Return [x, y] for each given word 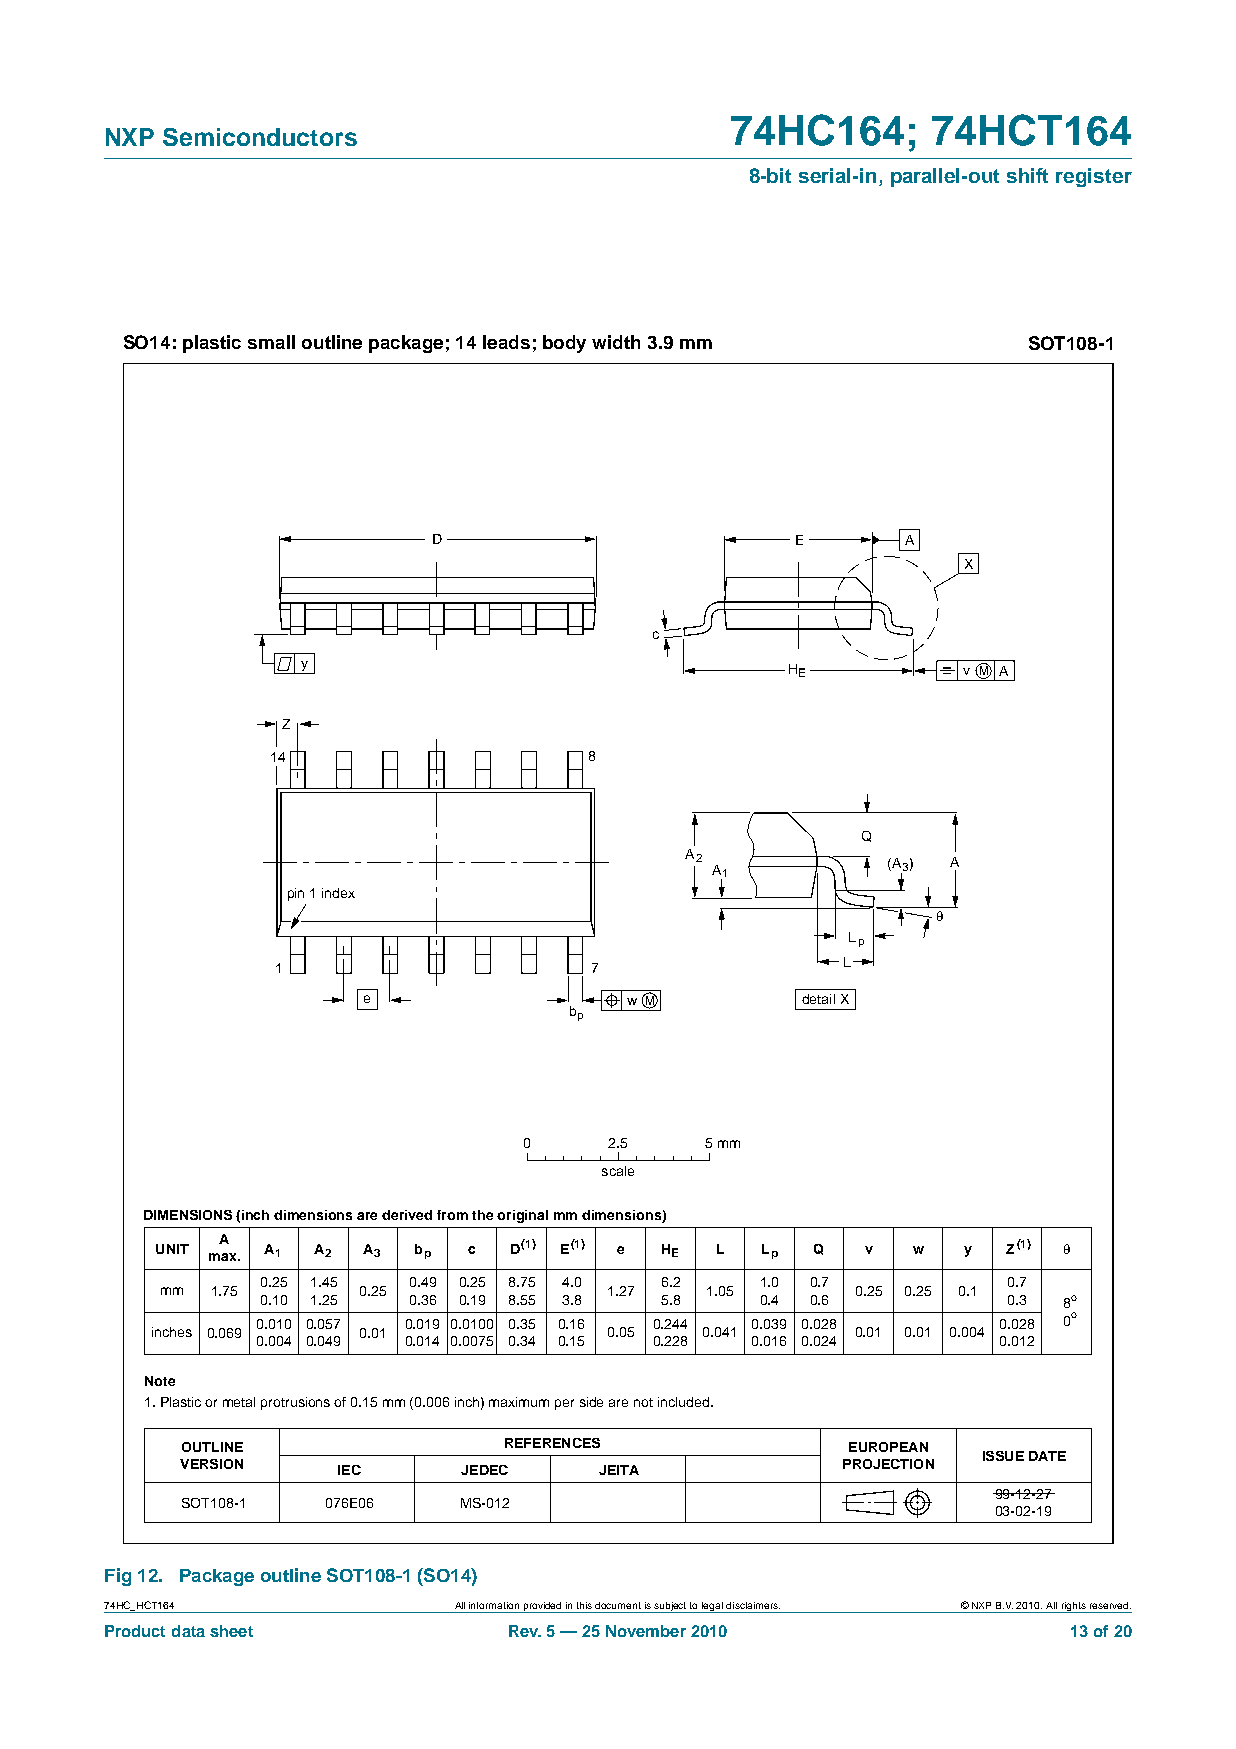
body [564, 344]
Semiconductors [260, 137]
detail [818, 999]
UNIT [172, 1249]
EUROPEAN [888, 1447]
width [616, 342]
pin [296, 894]
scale [618, 1171]
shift [1027, 175]
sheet [231, 1631]
